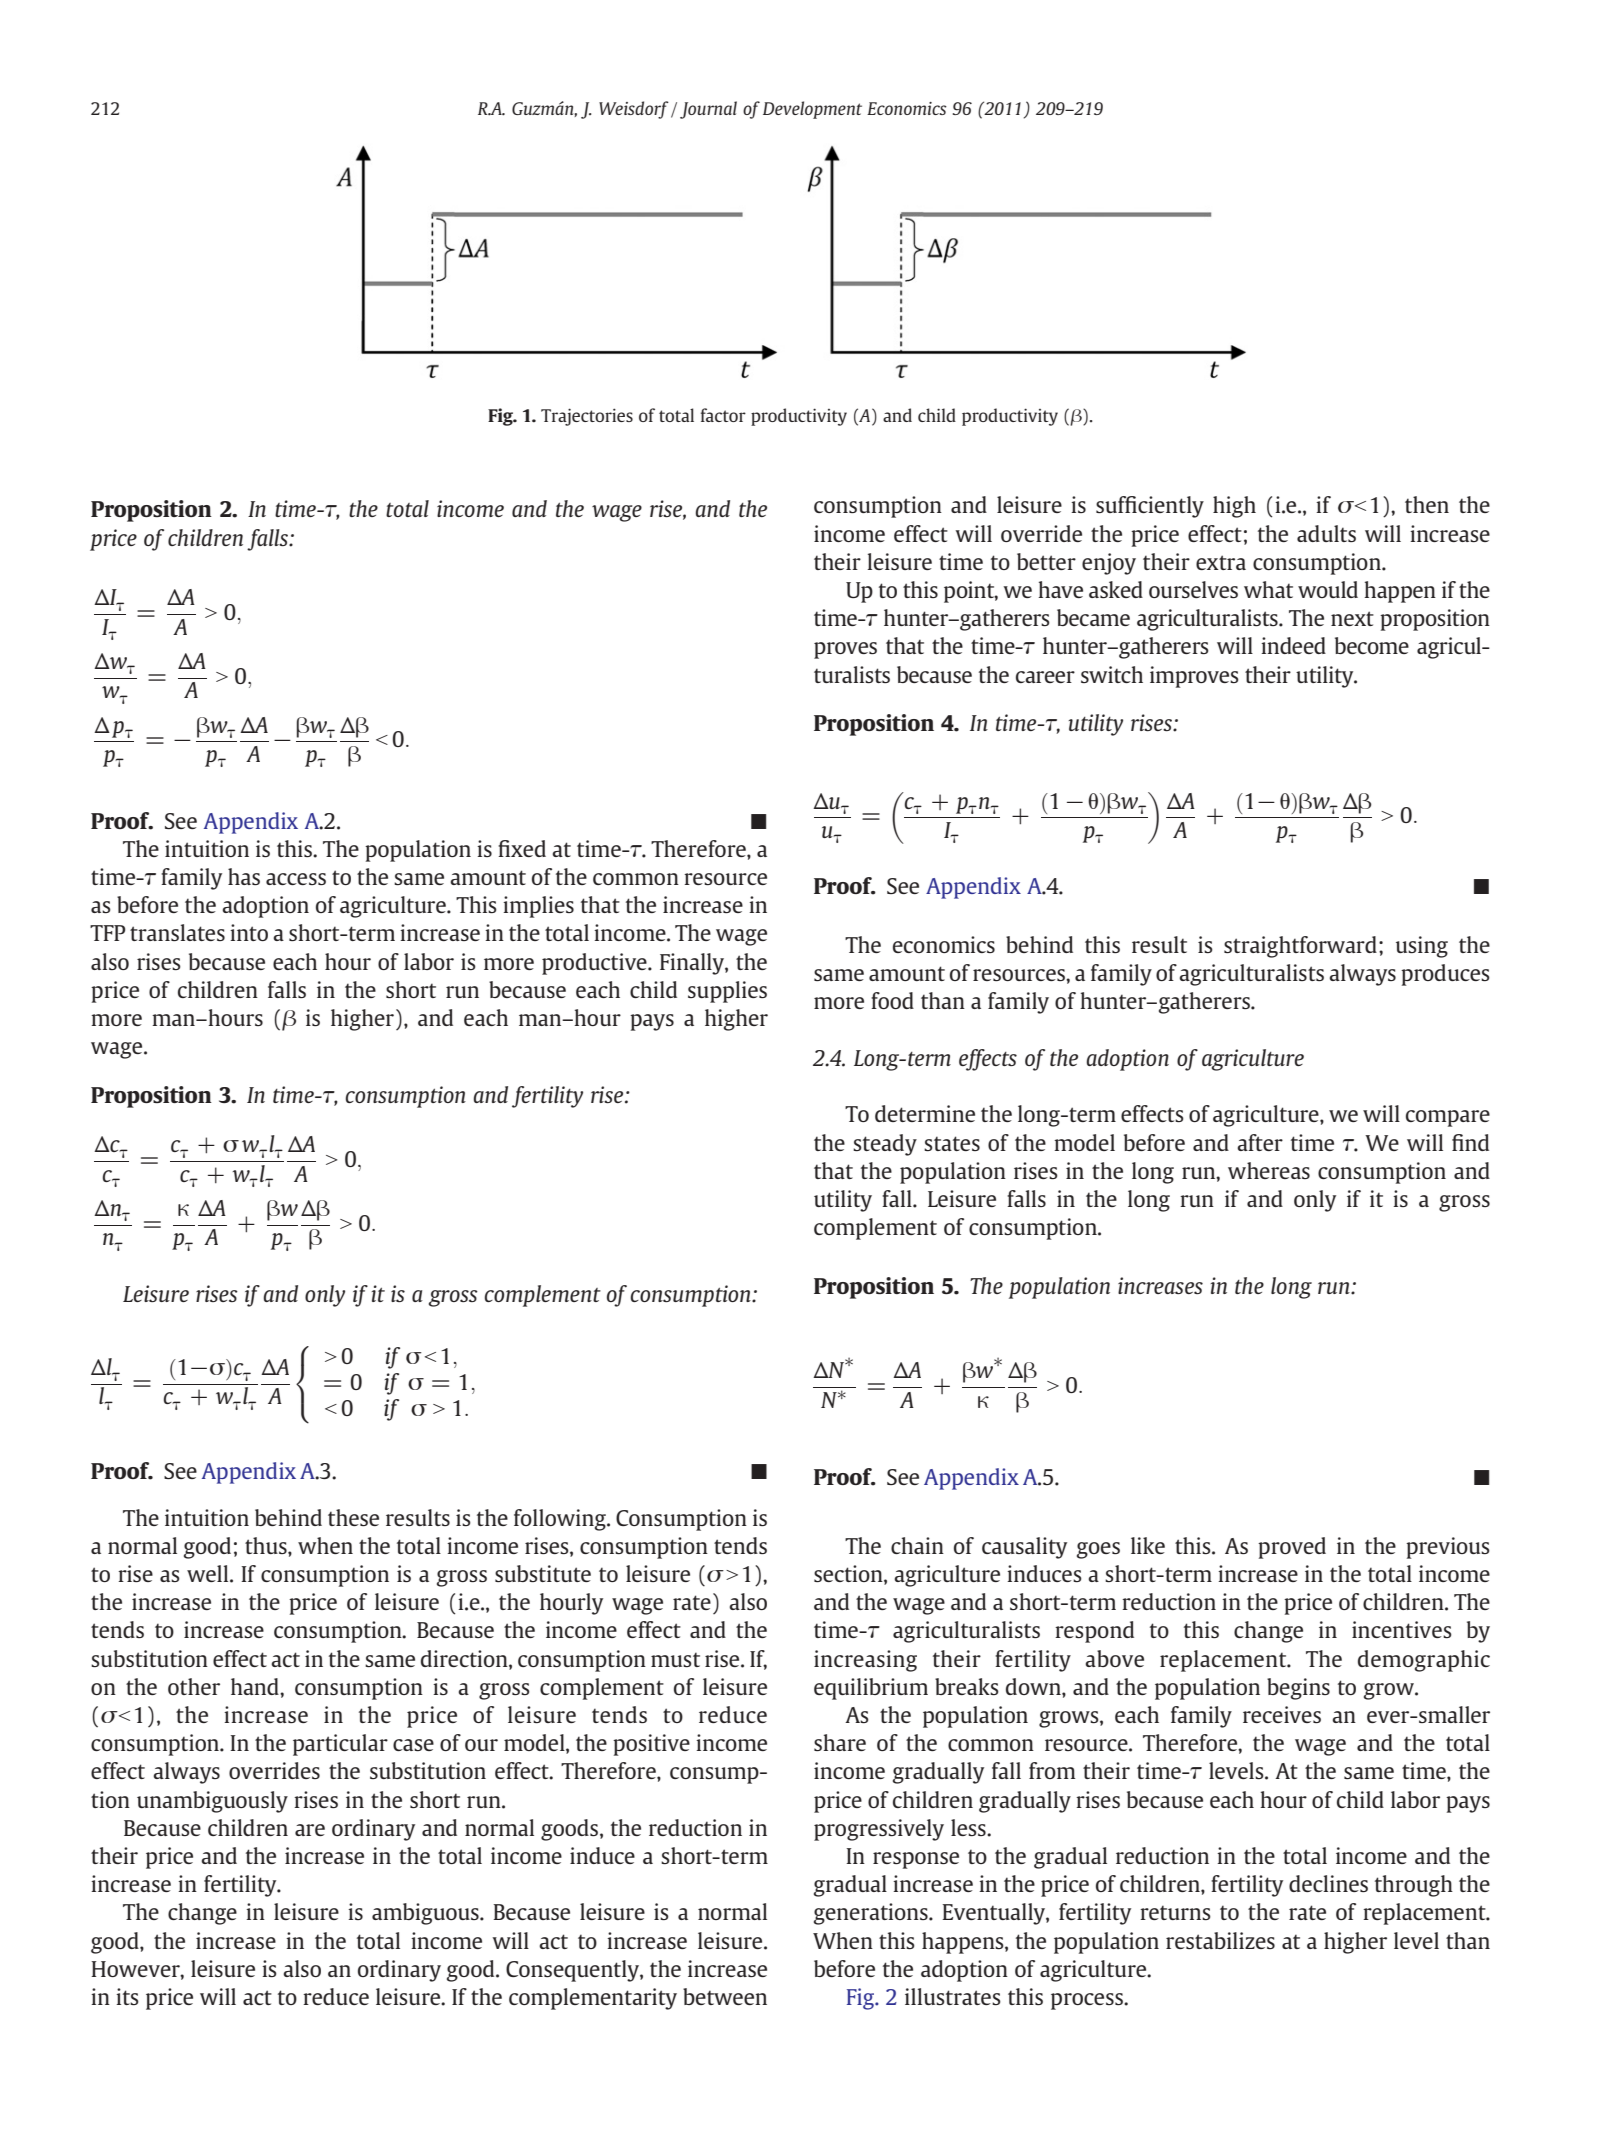  What do you see at coordinates (725, 1996) in the screenshot?
I see `between` at bounding box center [725, 1996].
